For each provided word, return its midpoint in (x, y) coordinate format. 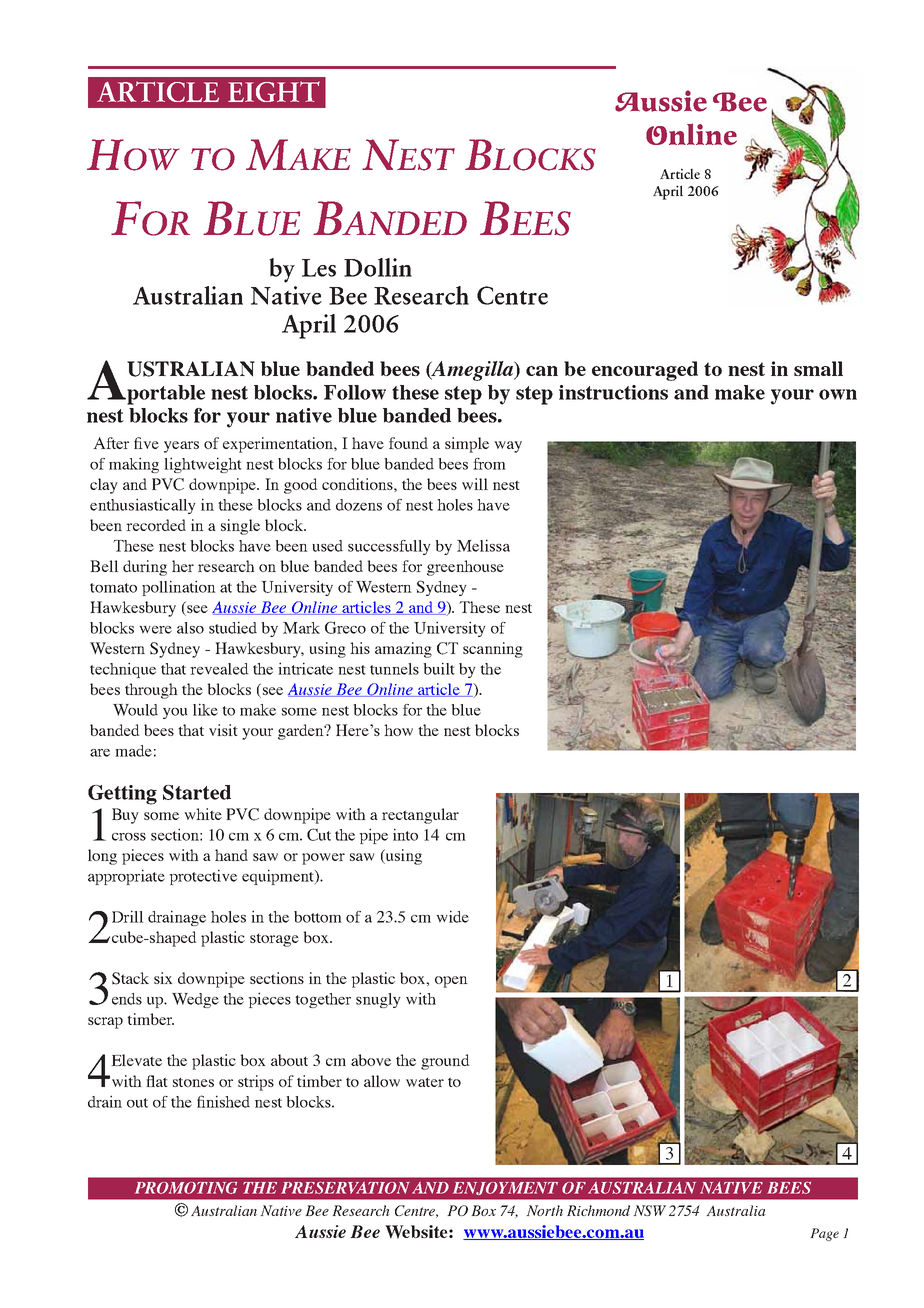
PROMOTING (186, 1188)
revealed (219, 669)
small (818, 368)
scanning (493, 650)
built (439, 668)
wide (452, 916)
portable (165, 395)
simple (467, 445)
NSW (649, 1210)
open (451, 982)
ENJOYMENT (506, 1188)
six (163, 978)
